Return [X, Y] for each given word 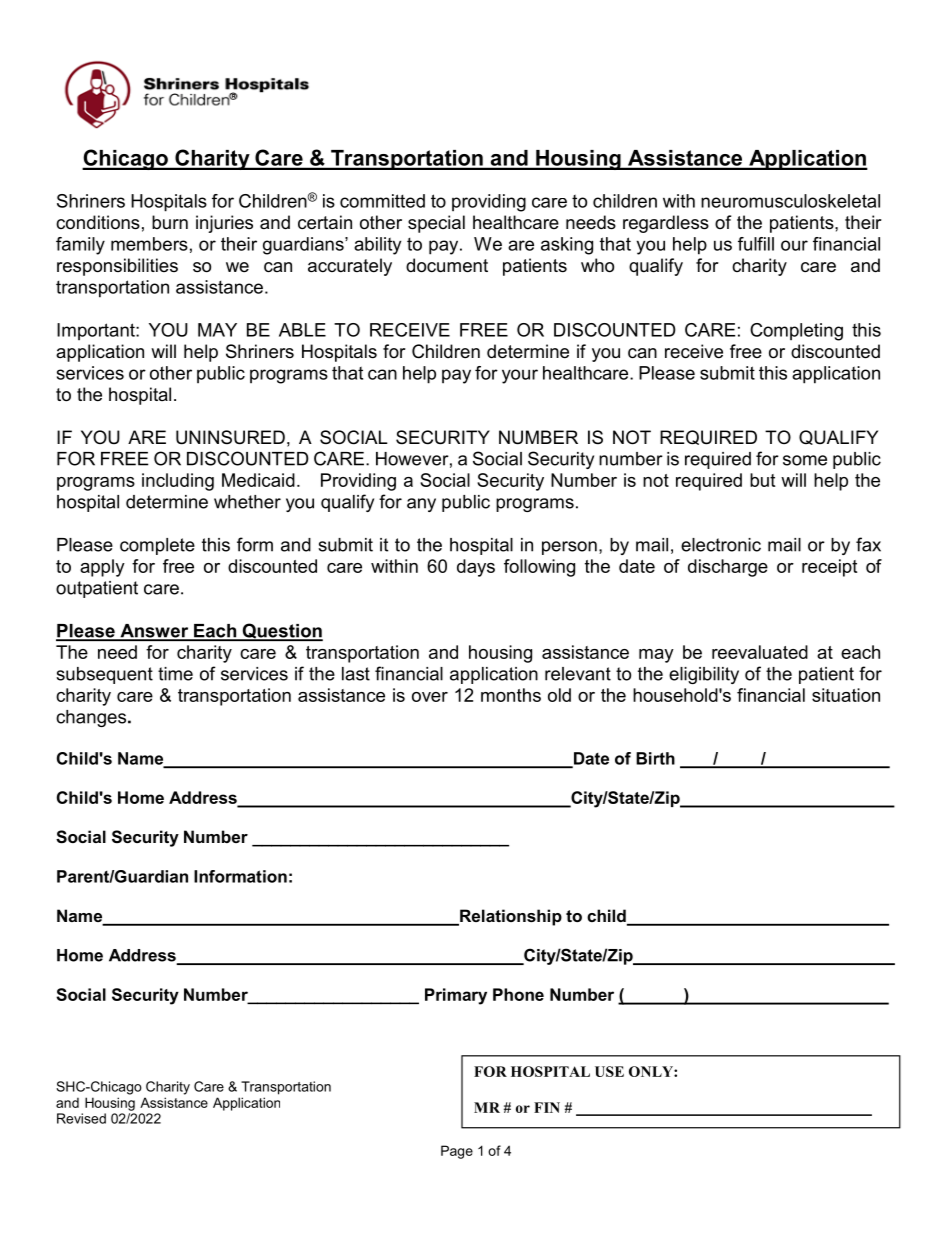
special [436, 224]
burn [170, 222]
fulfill [756, 244]
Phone [518, 994]
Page [457, 1152]
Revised [81, 1118]
